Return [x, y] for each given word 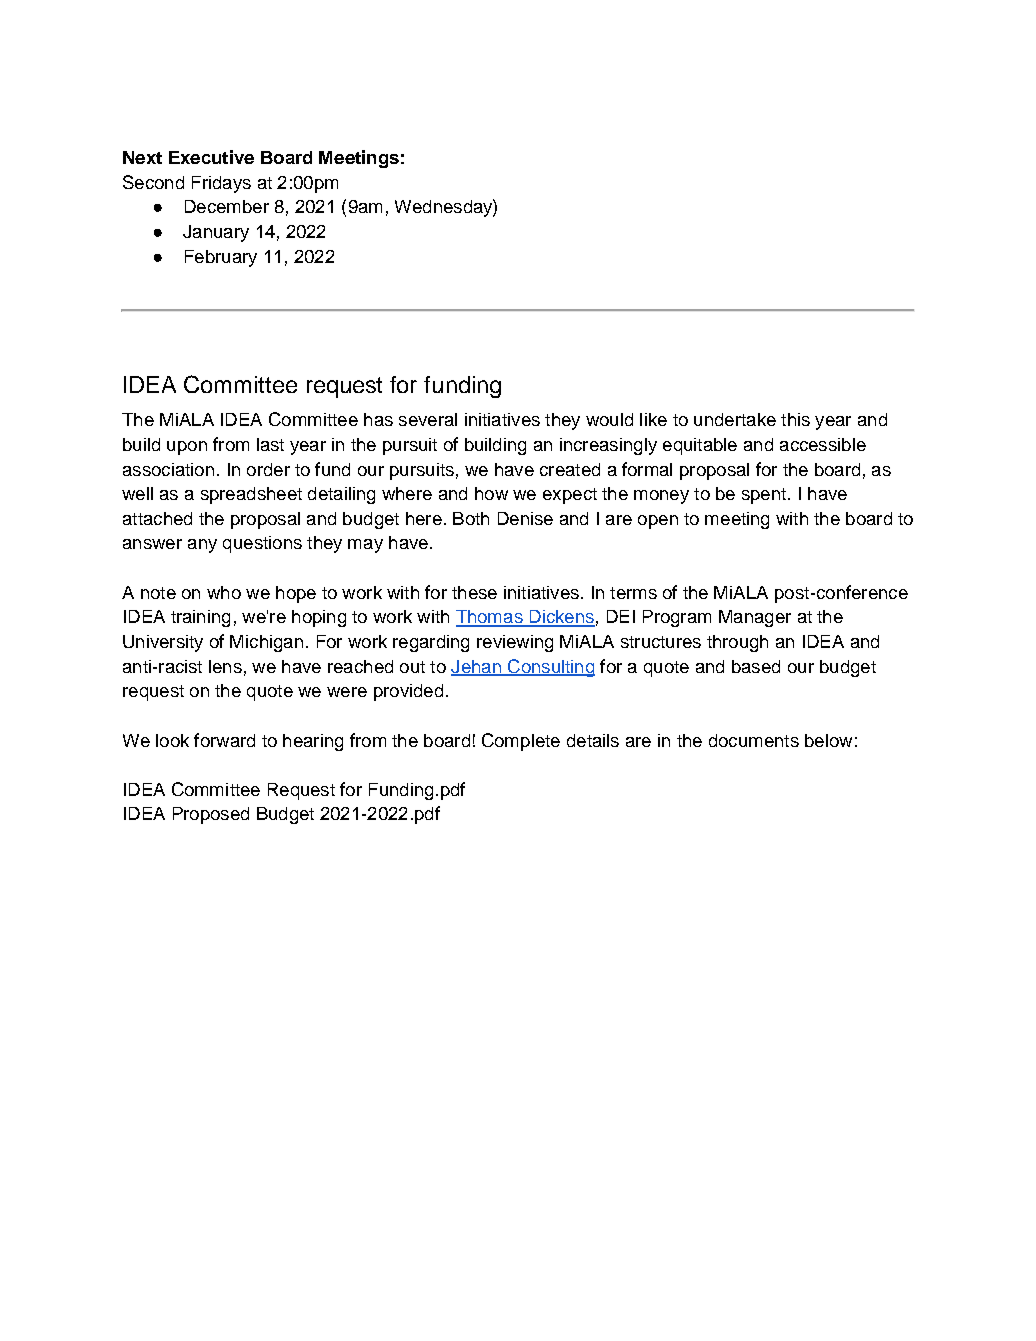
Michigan [266, 643]
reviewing [515, 643]
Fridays [221, 184]
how [491, 493]
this [795, 419]
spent [764, 496]
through [737, 643]
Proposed [211, 815]
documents [754, 740]
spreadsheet [251, 495]
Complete [521, 742]
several [428, 419]
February [221, 258]
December [227, 206]
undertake [735, 419]
